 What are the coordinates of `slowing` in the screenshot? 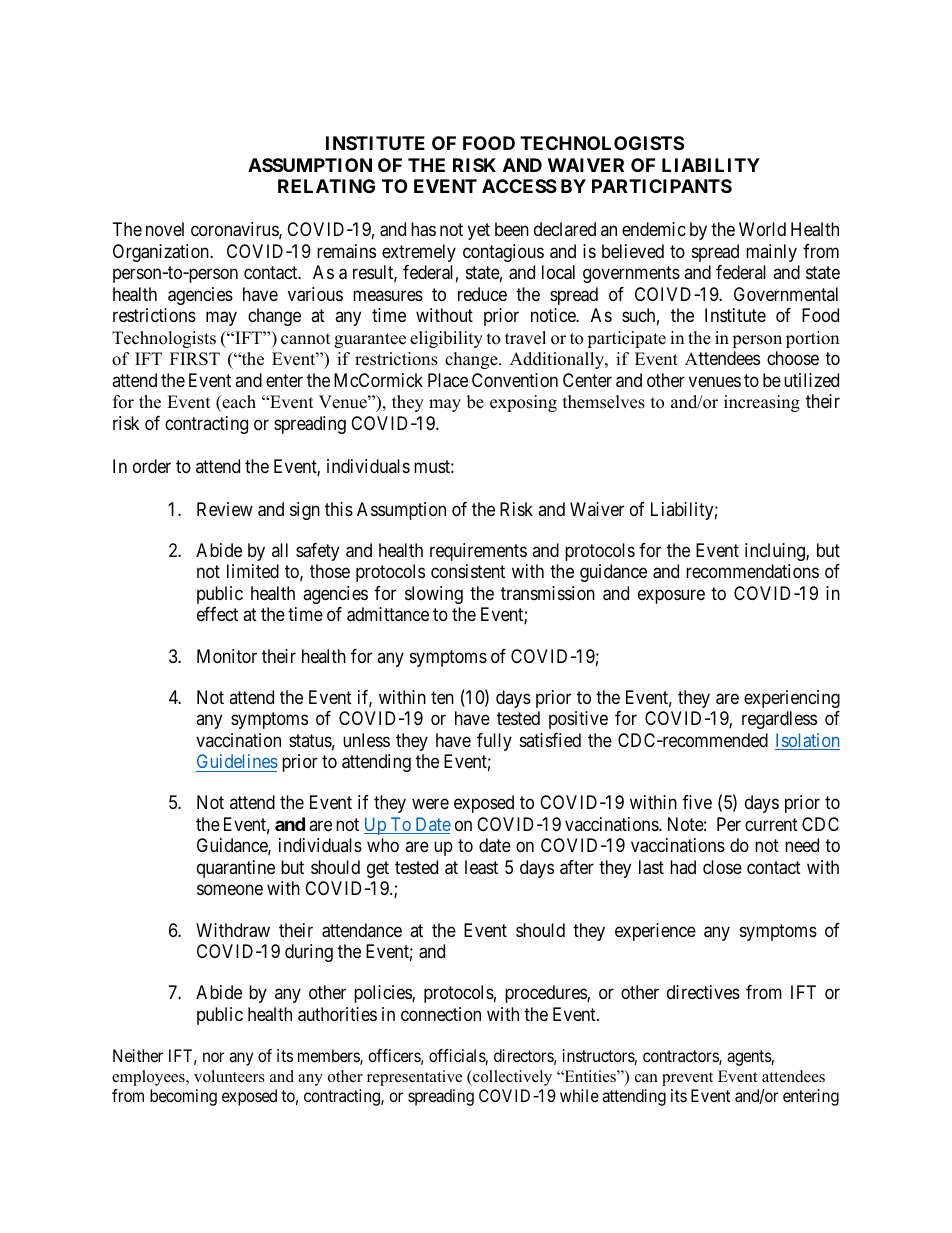 It's located at (434, 595).
